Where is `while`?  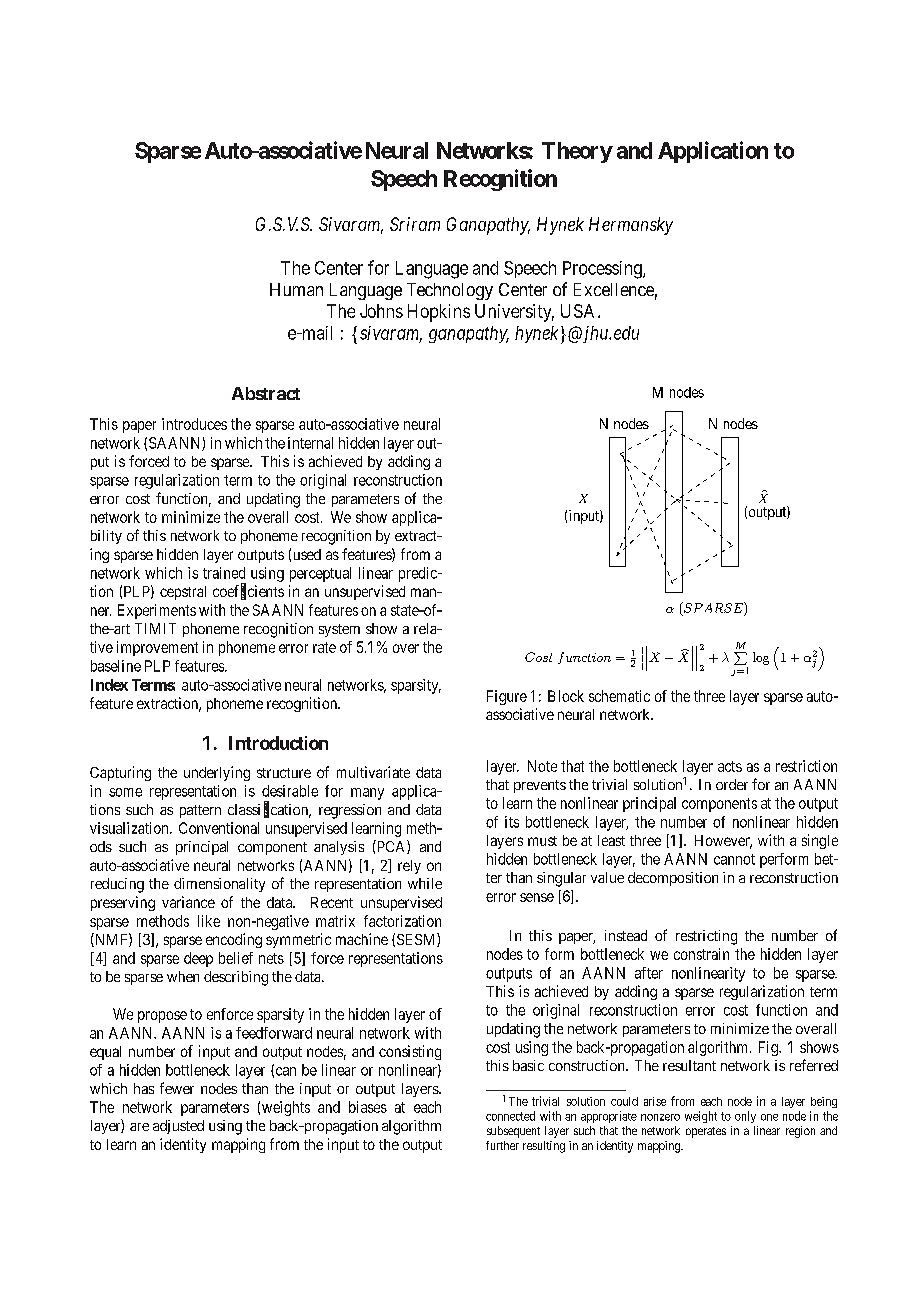 while is located at coordinates (425, 883).
